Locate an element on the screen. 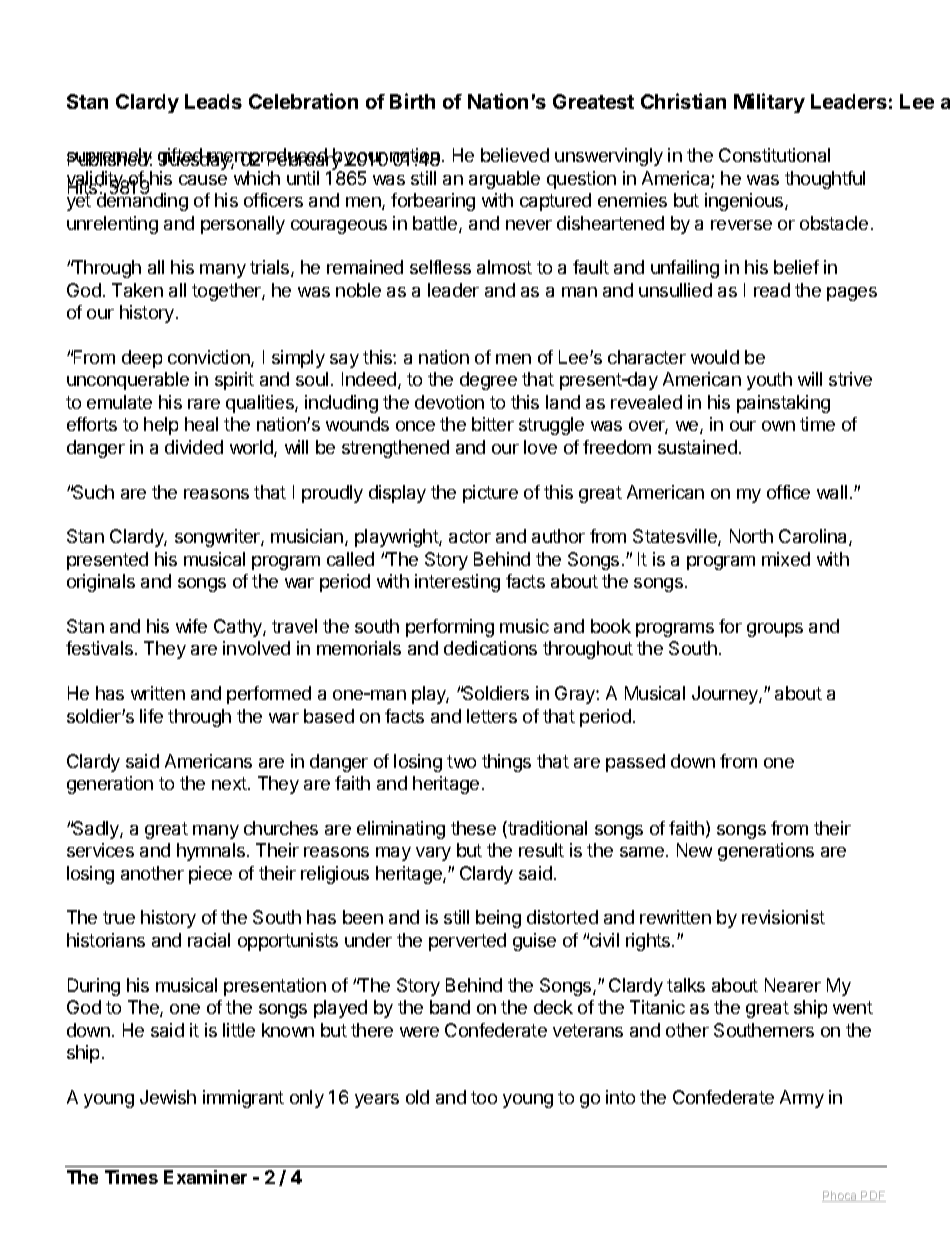 The image size is (952, 1233). Examiner is located at coordinates (205, 1177).
